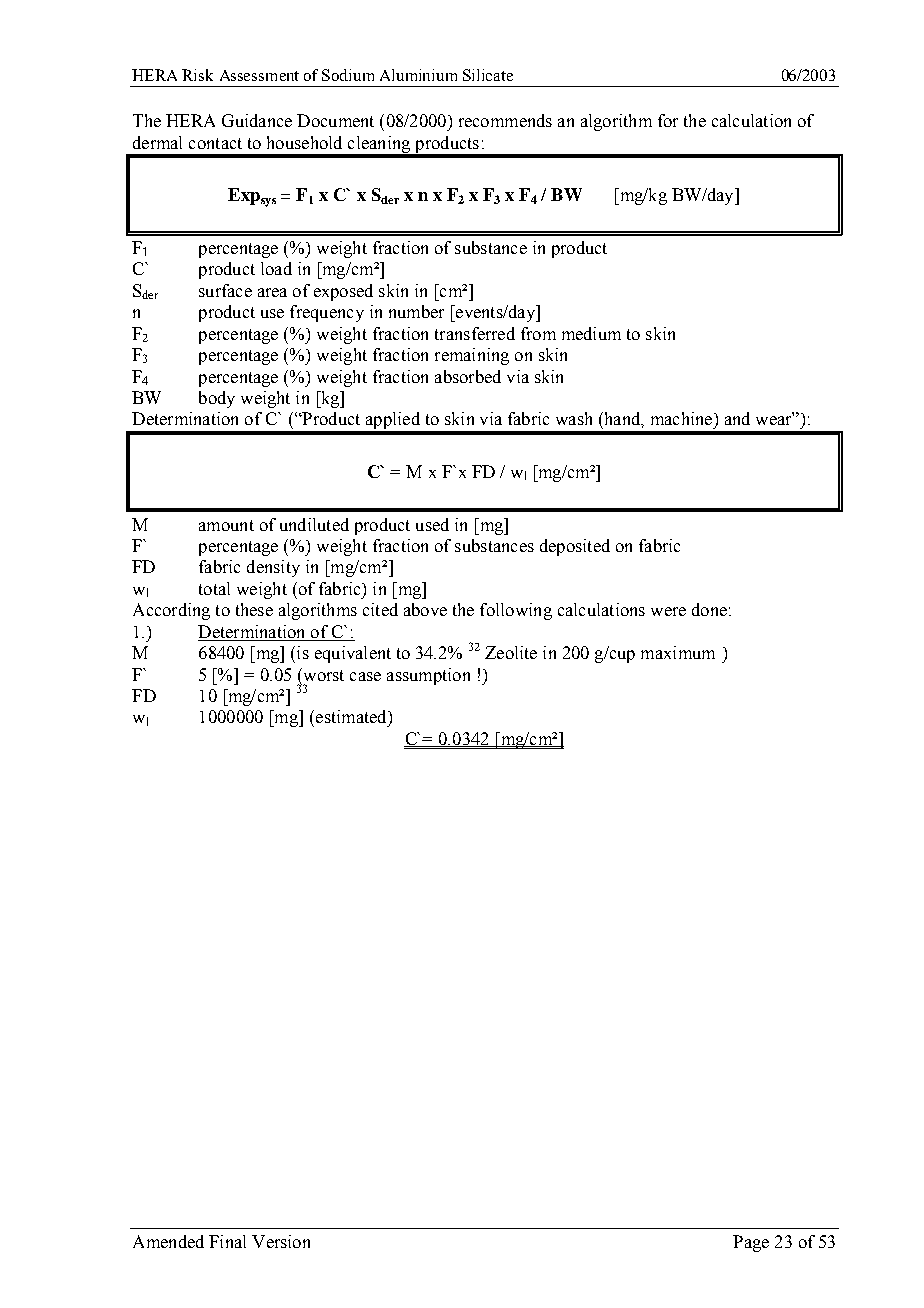  I want to click on case, so click(365, 676).
